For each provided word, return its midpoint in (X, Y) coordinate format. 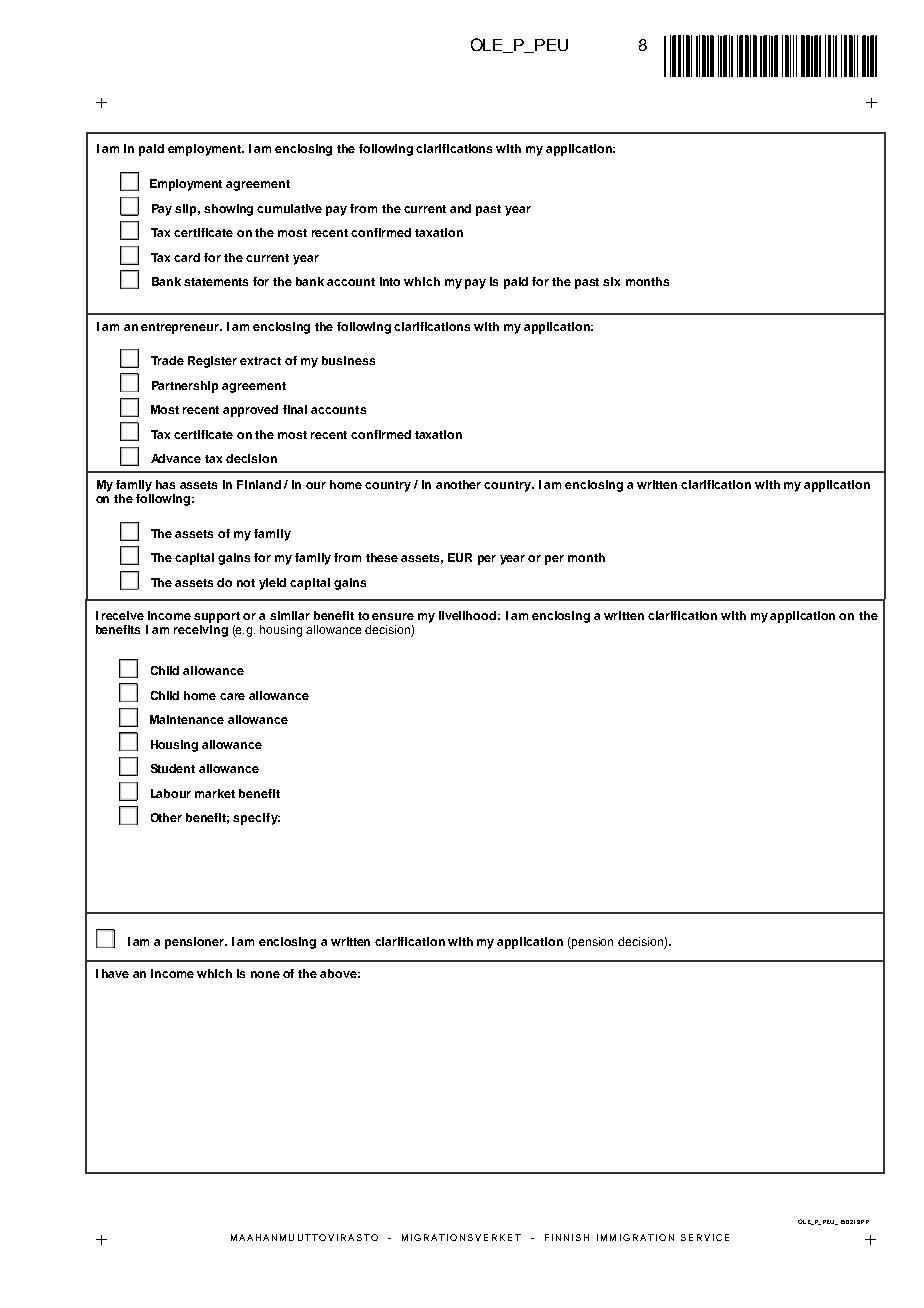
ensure (393, 616)
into (390, 281)
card (187, 257)
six (611, 281)
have (115, 973)
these (382, 557)
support (217, 617)
